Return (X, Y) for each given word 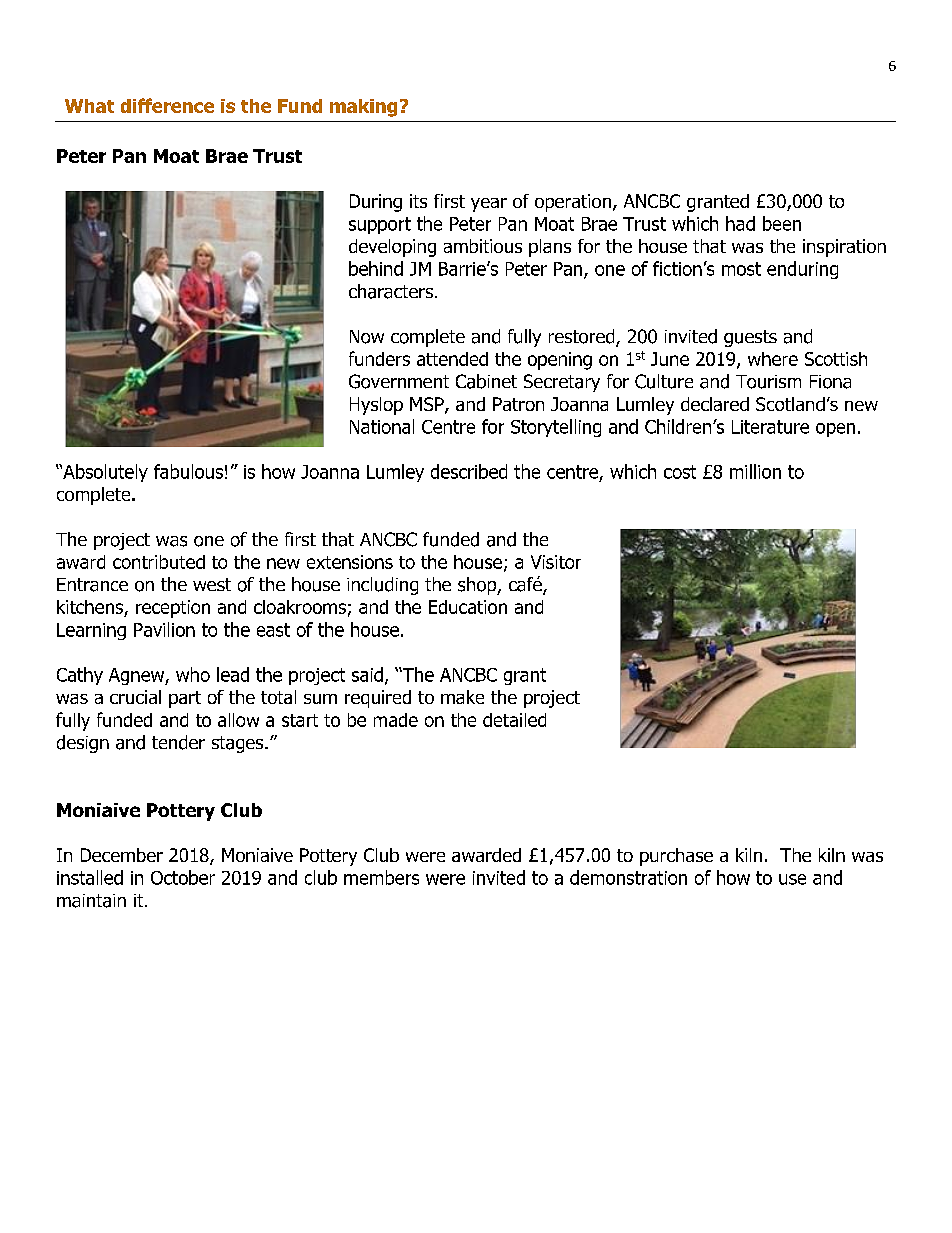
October (183, 877)
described (469, 471)
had (740, 223)
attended (452, 359)
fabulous (188, 471)
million (755, 471)
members (381, 877)
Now (367, 337)
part (185, 699)
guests (750, 338)
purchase (676, 857)
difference (167, 105)
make (462, 697)
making (363, 108)
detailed (514, 720)
